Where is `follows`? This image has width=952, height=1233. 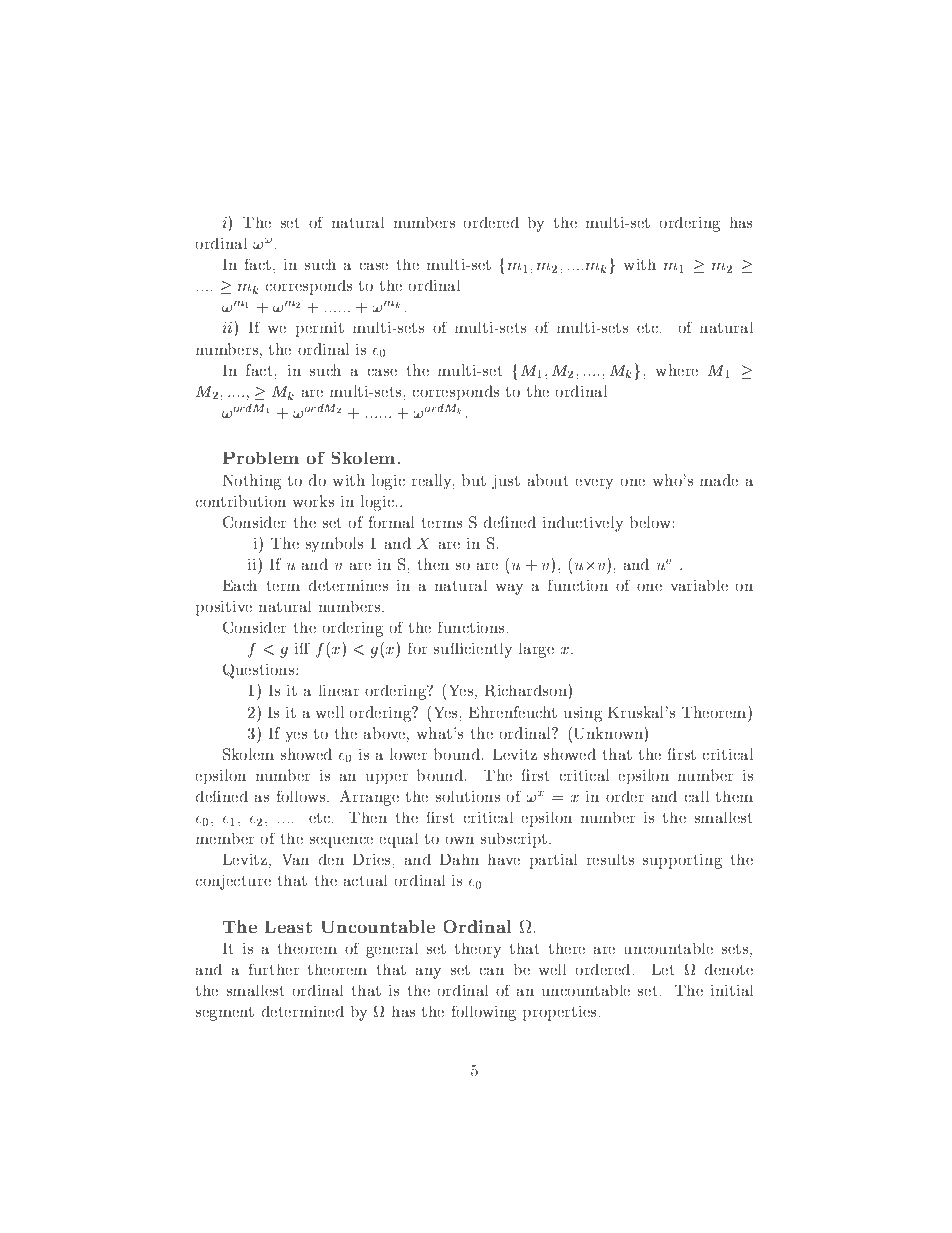
follows is located at coordinates (302, 796).
